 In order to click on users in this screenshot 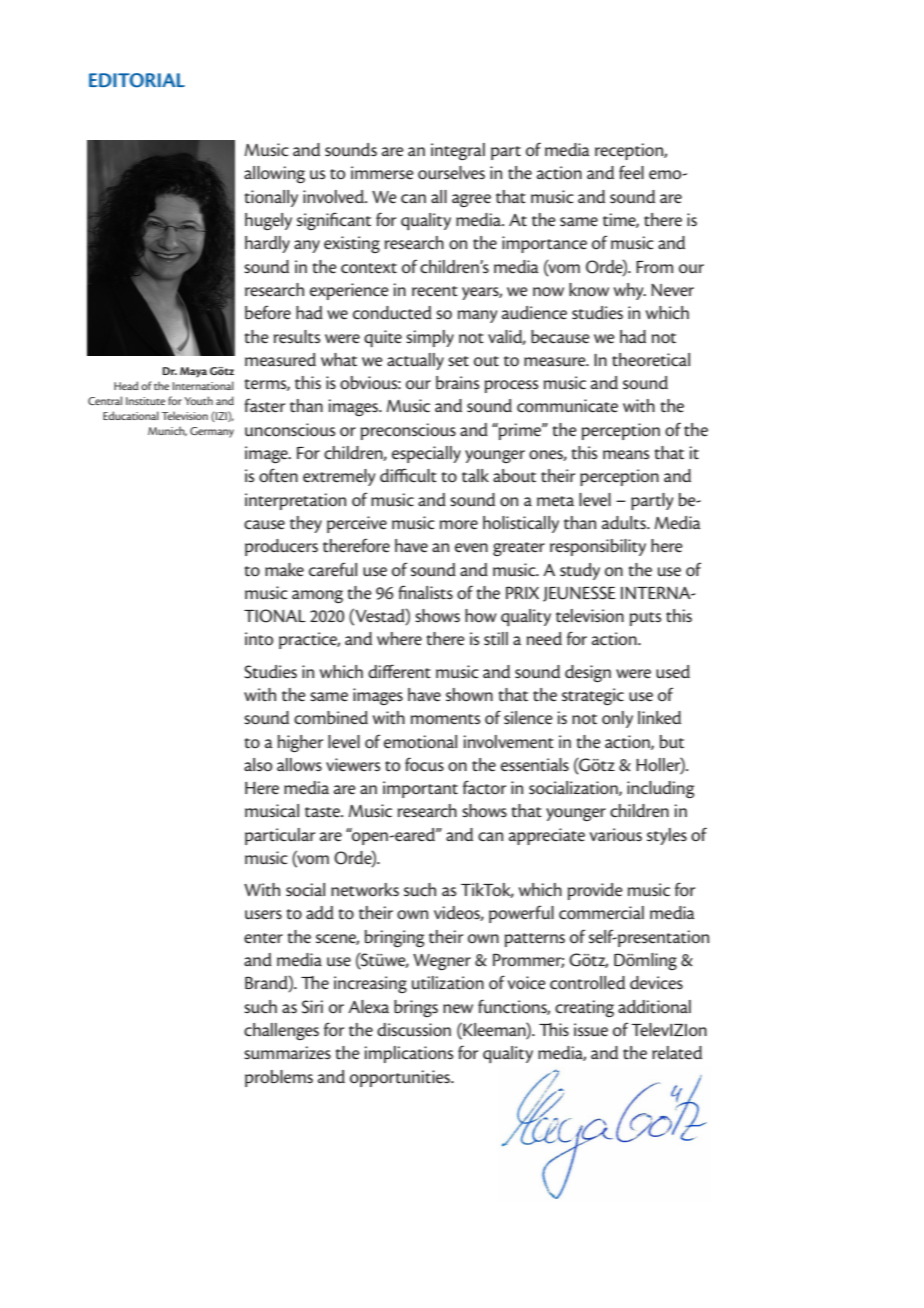, I will do `click(263, 915)`.
